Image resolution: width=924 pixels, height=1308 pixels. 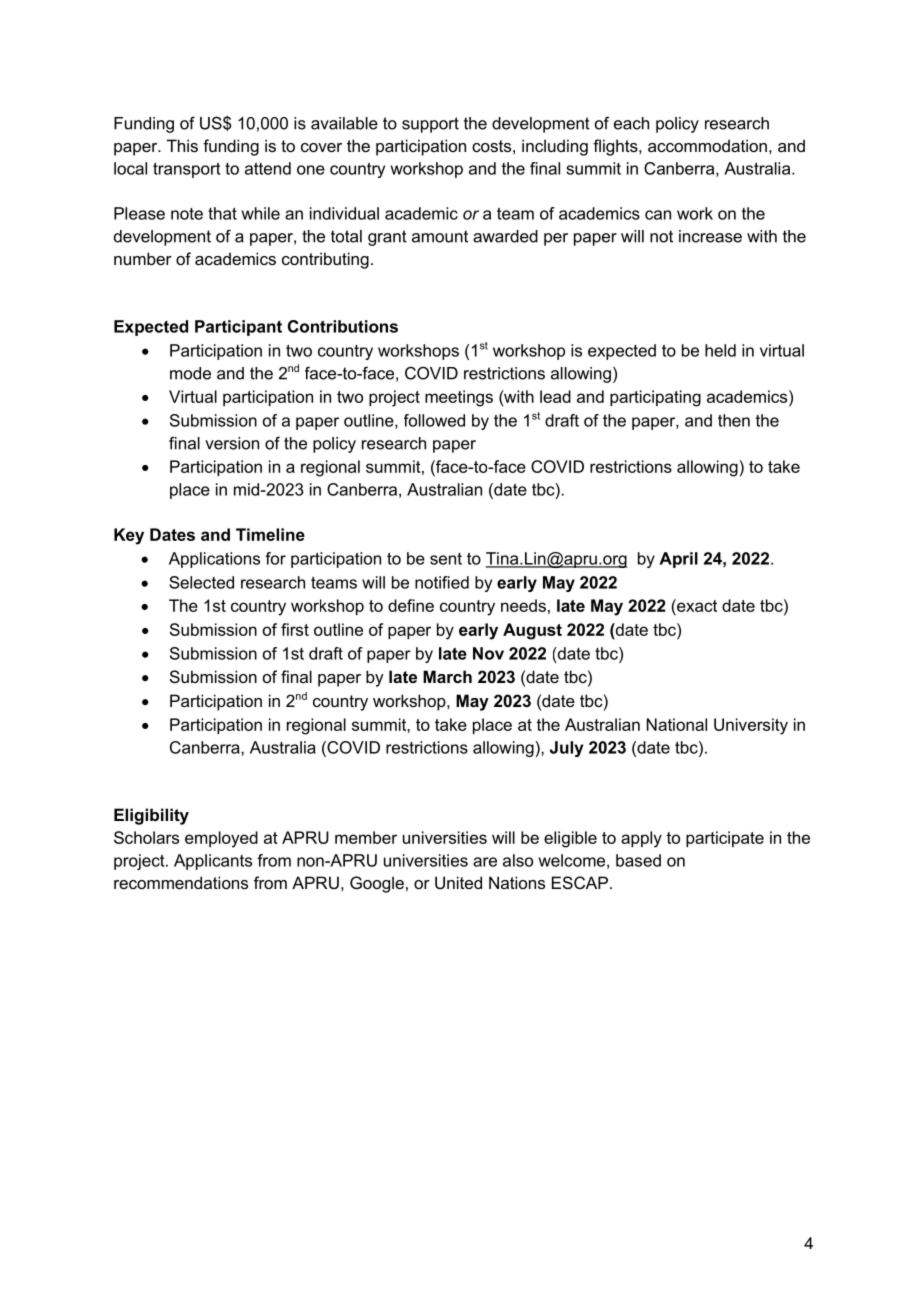 I want to click on based, so click(x=638, y=860).
